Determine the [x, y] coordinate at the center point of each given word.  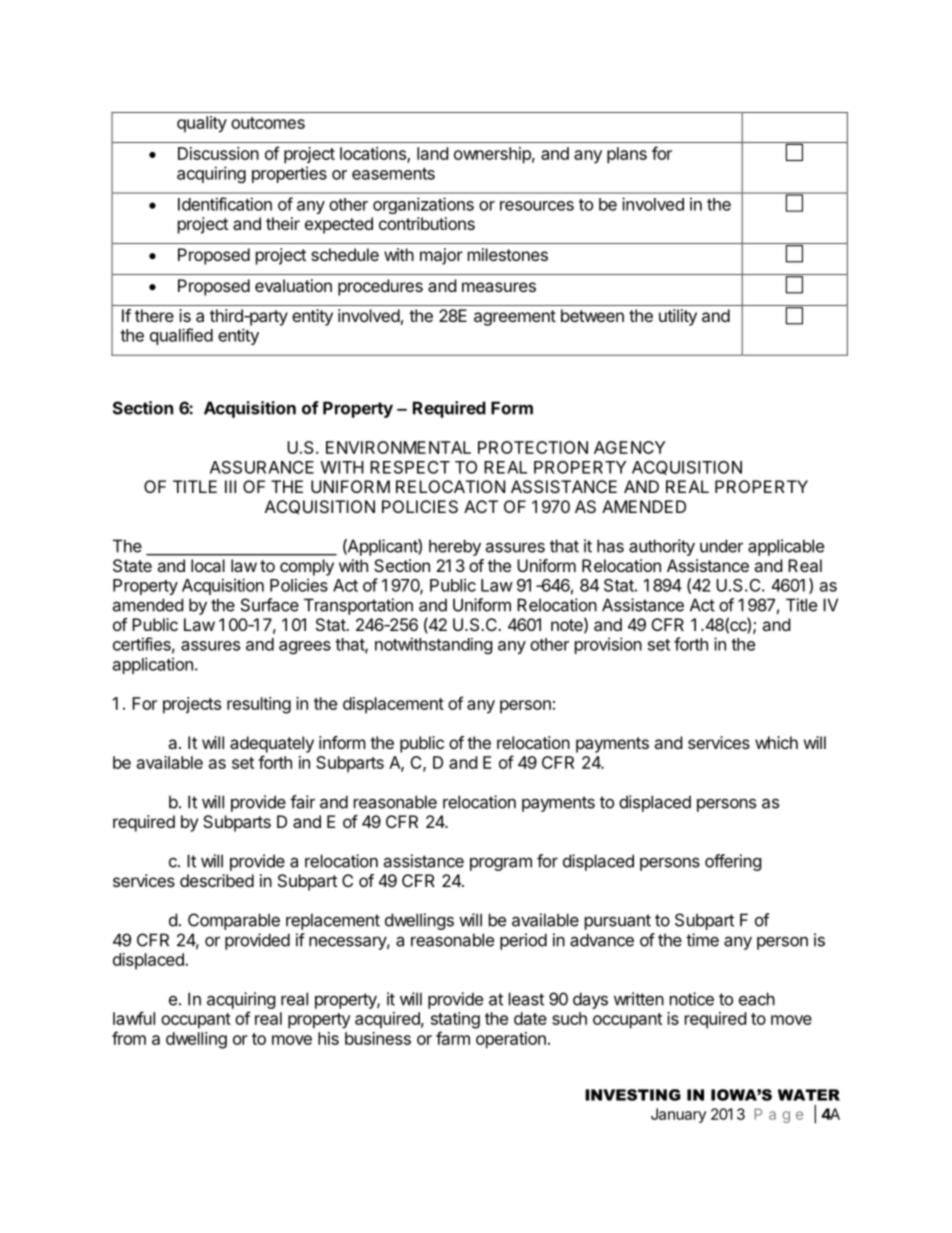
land [432, 153]
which [776, 742]
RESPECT [410, 467]
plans [627, 155]
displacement [393, 705]
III [230, 486]
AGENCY [629, 447]
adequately [272, 744]
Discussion [218, 153]
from [129, 1038]
